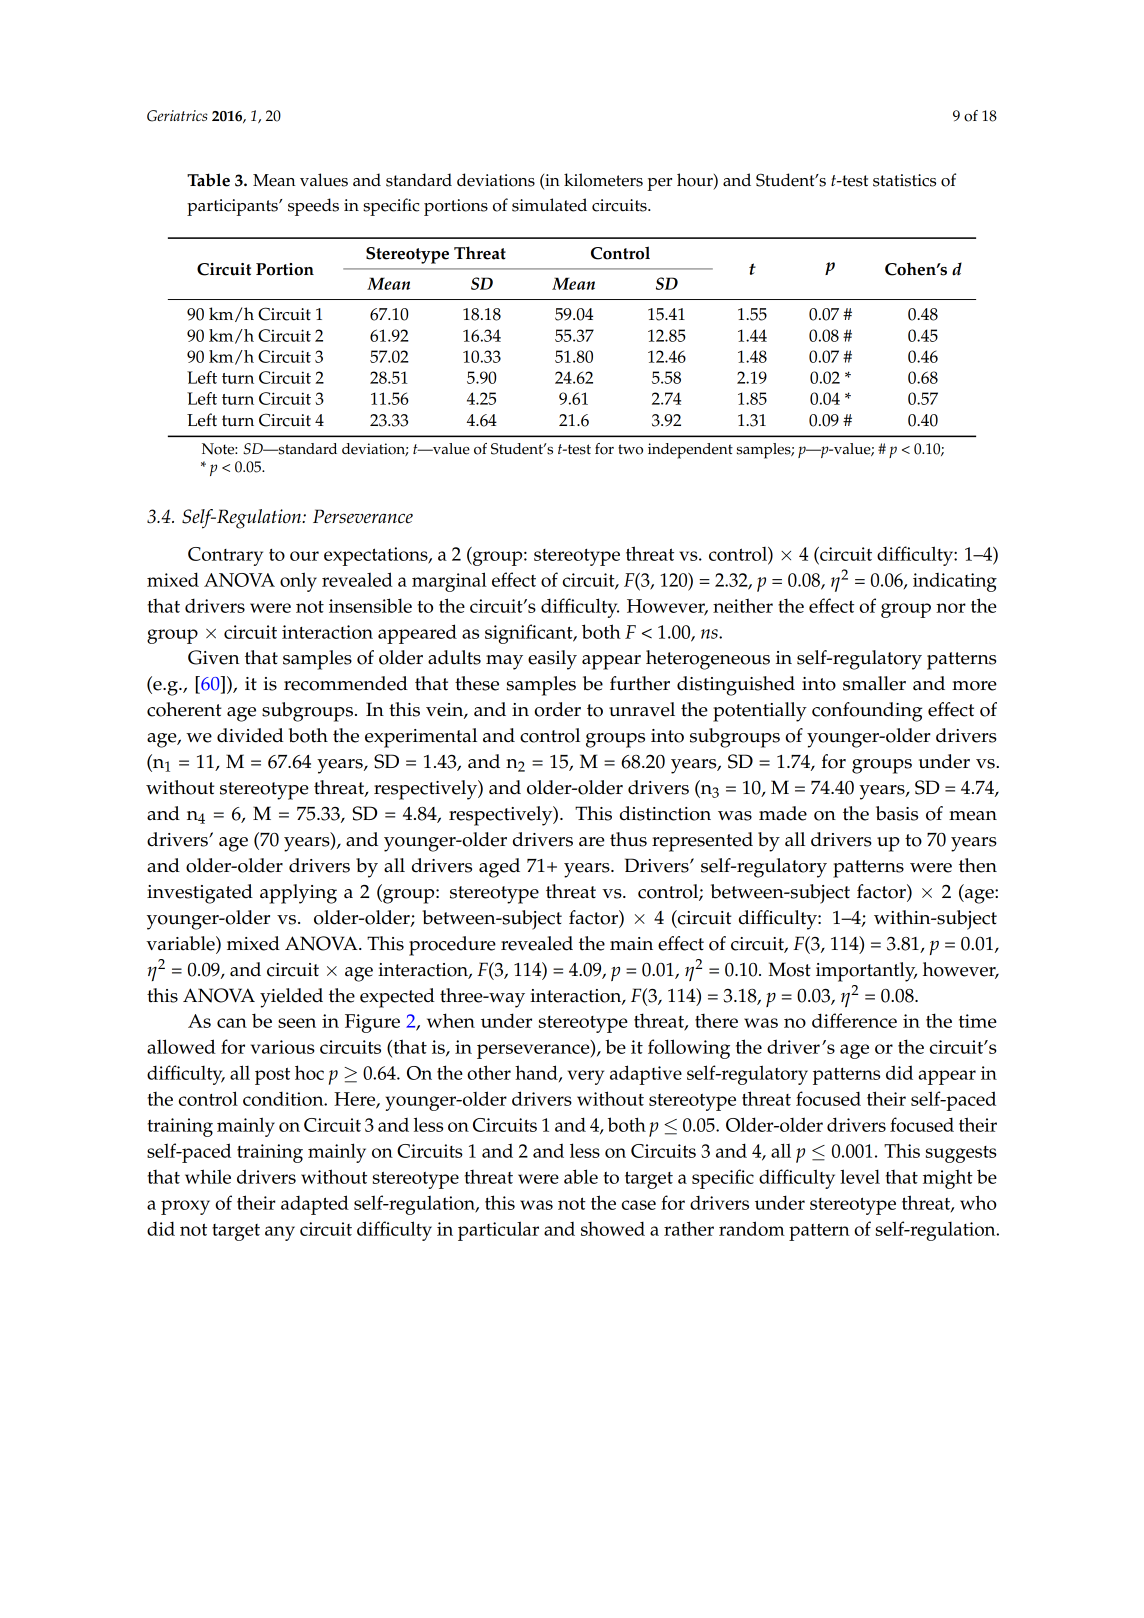  Describe the element at coordinates (214, 657) in the image. I see `Given` at that location.
